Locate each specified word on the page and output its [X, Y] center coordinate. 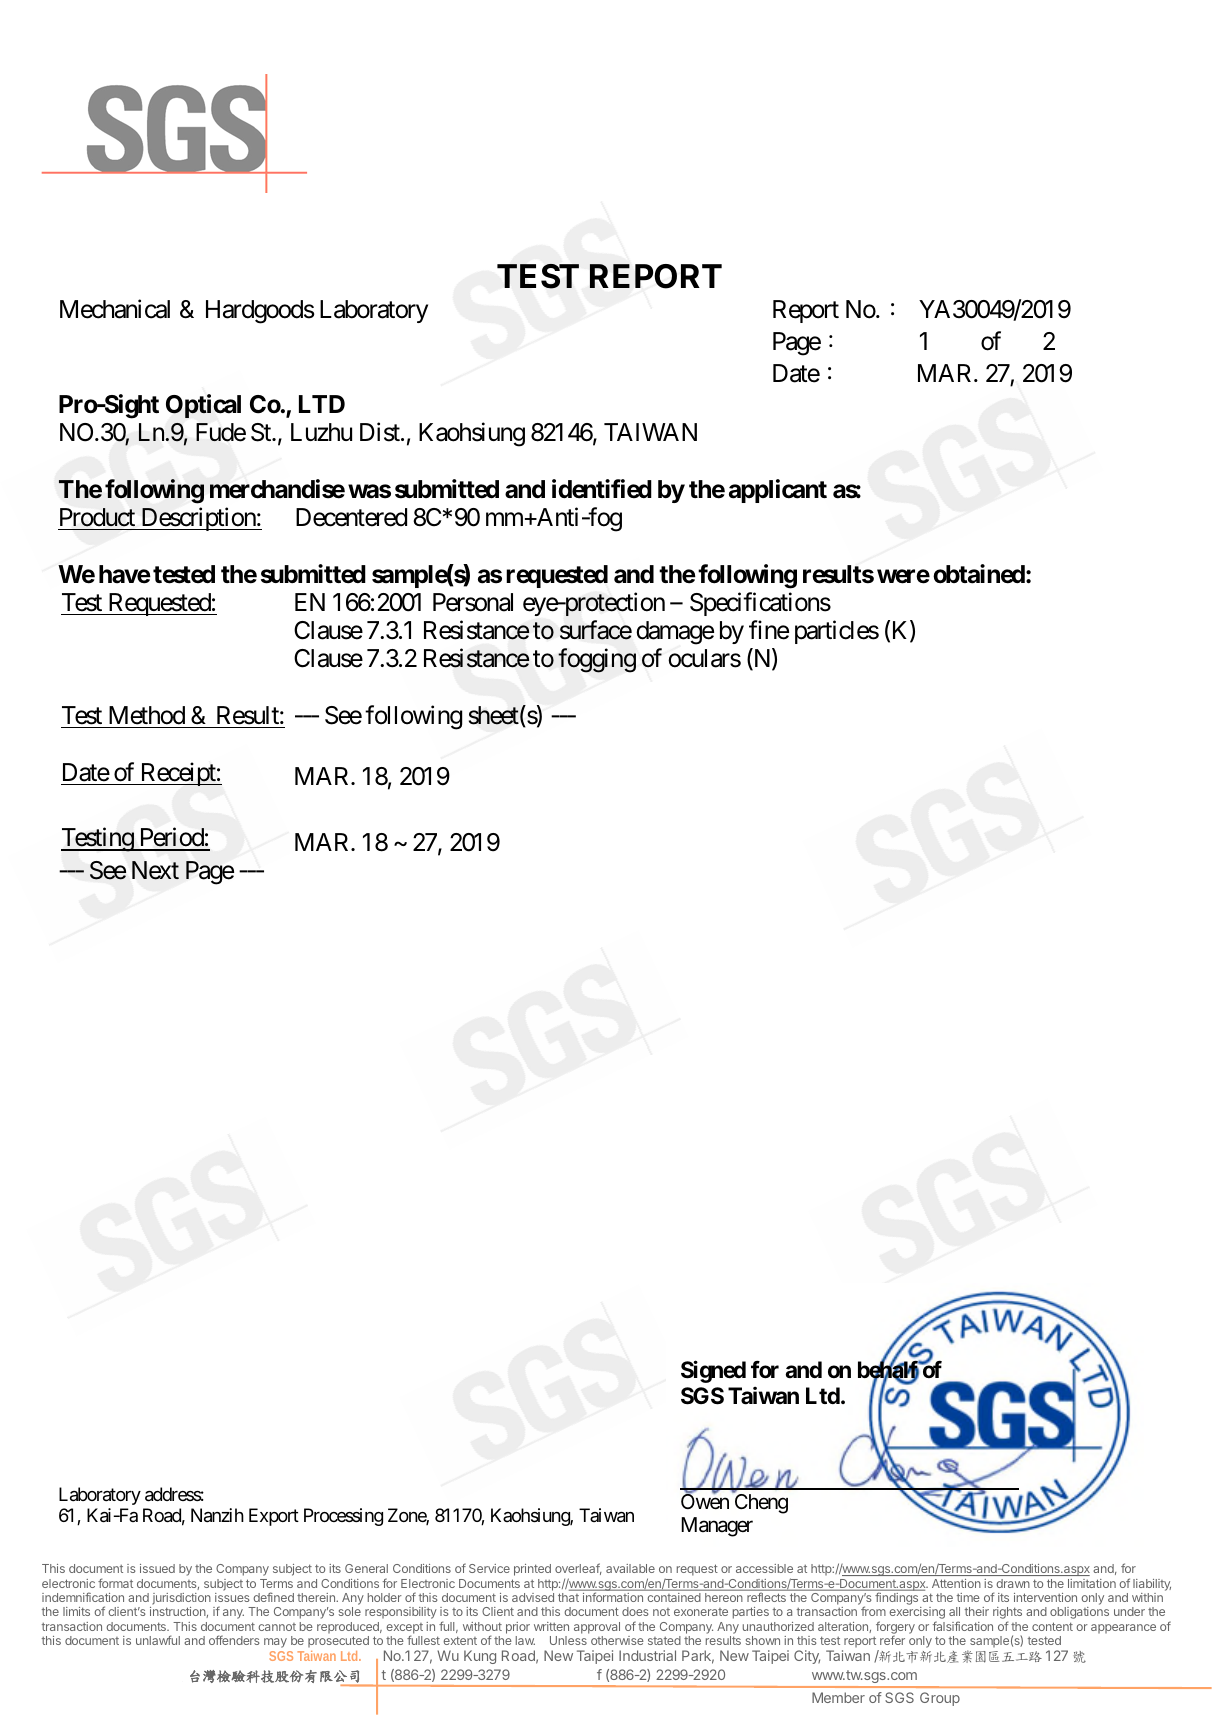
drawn [1013, 1583]
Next [155, 870]
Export [274, 1517]
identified [602, 489]
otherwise [617, 1640]
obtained [979, 574]
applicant [778, 491]
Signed [713, 1371]
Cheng [761, 1504]
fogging [597, 661]
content [1052, 1626]
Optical [203, 406]
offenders [234, 1640]
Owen [705, 1501]
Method [147, 715]
